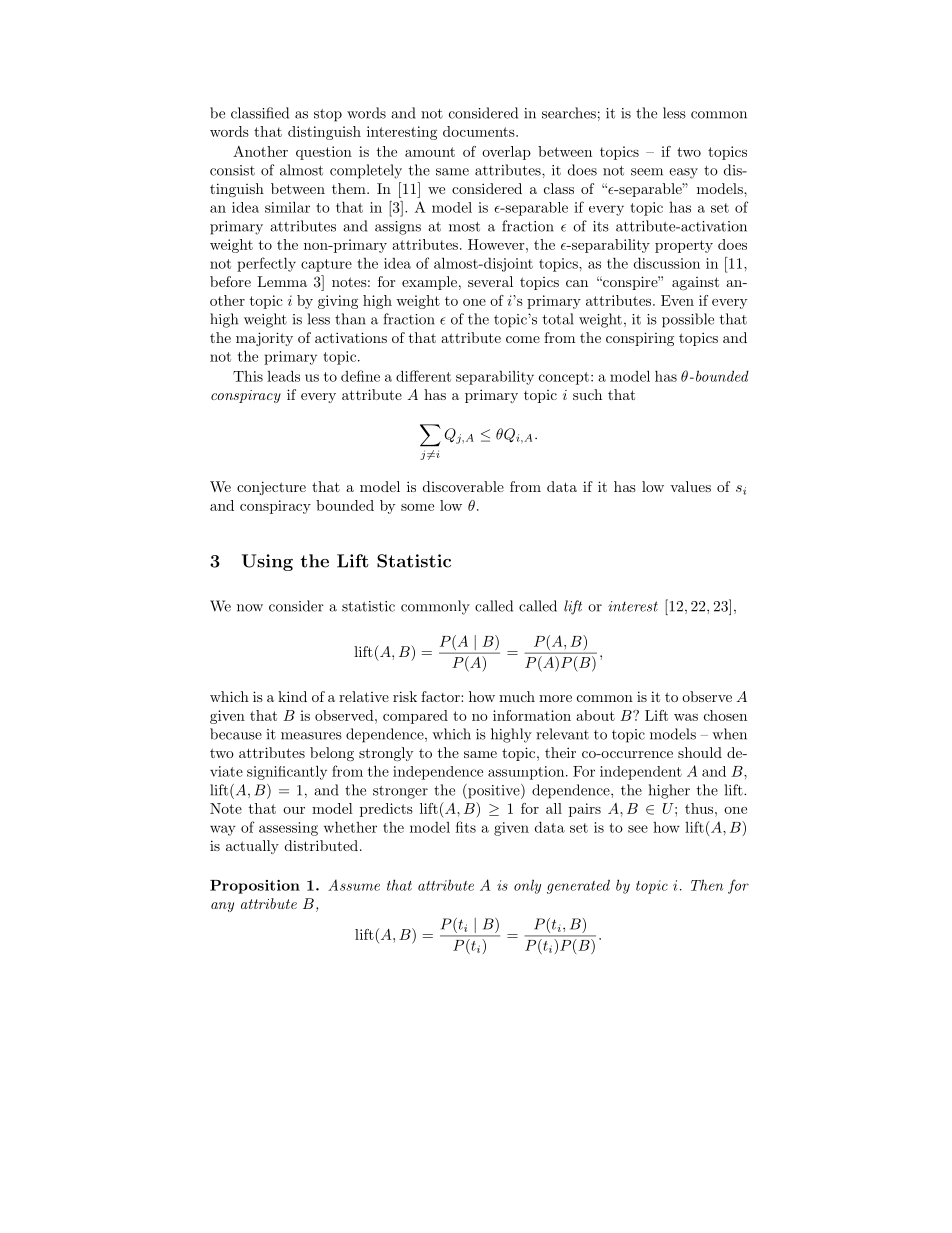 The image size is (952, 1233). I want to click on different, so click(423, 376).
